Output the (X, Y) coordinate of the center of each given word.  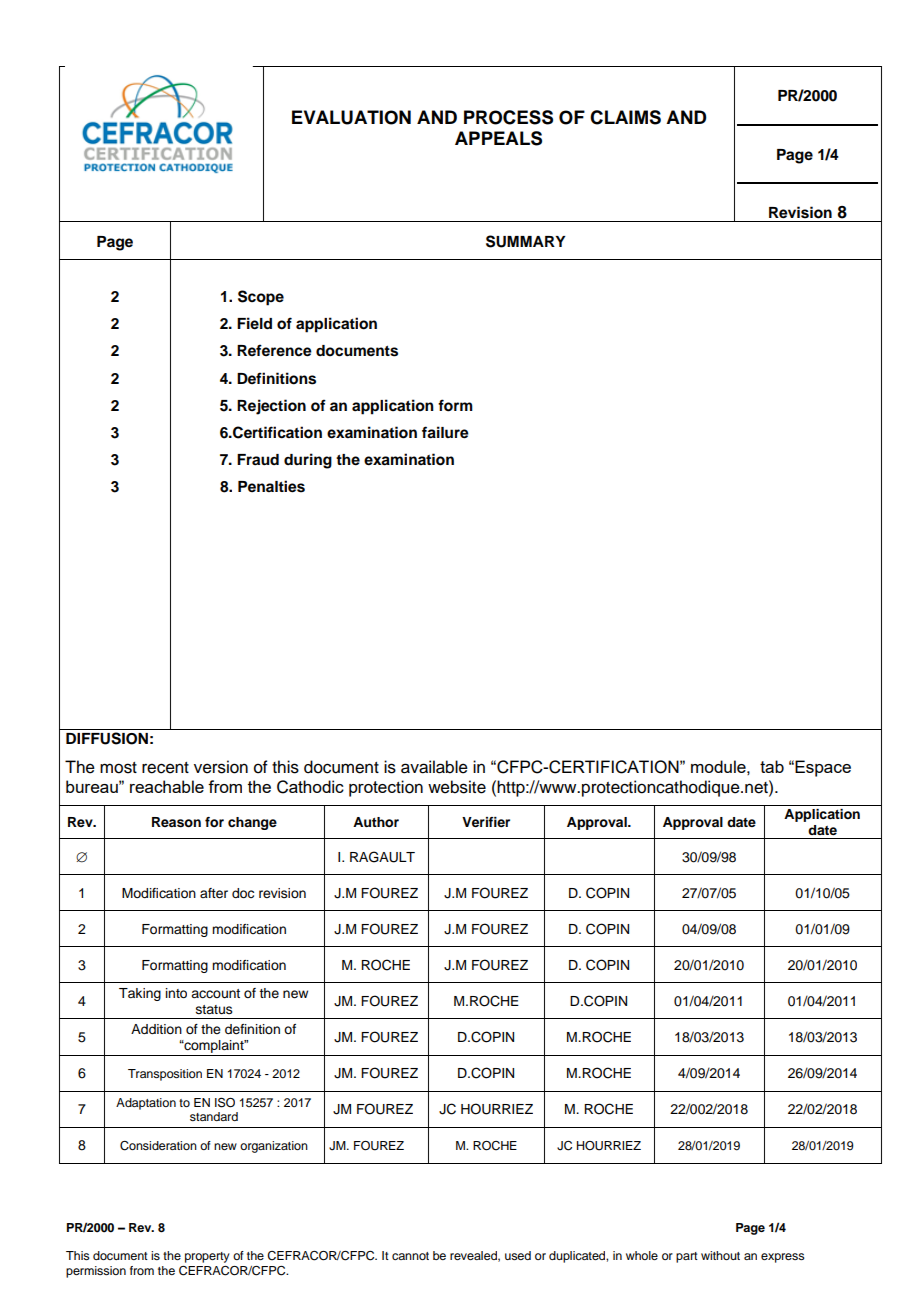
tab (772, 766)
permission (96, 1272)
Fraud (258, 459)
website (457, 787)
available (434, 767)
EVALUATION (351, 117)
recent (165, 768)
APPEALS (498, 138)
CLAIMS (625, 117)
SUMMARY (526, 241)
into (176, 993)
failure (445, 432)
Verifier (486, 822)
